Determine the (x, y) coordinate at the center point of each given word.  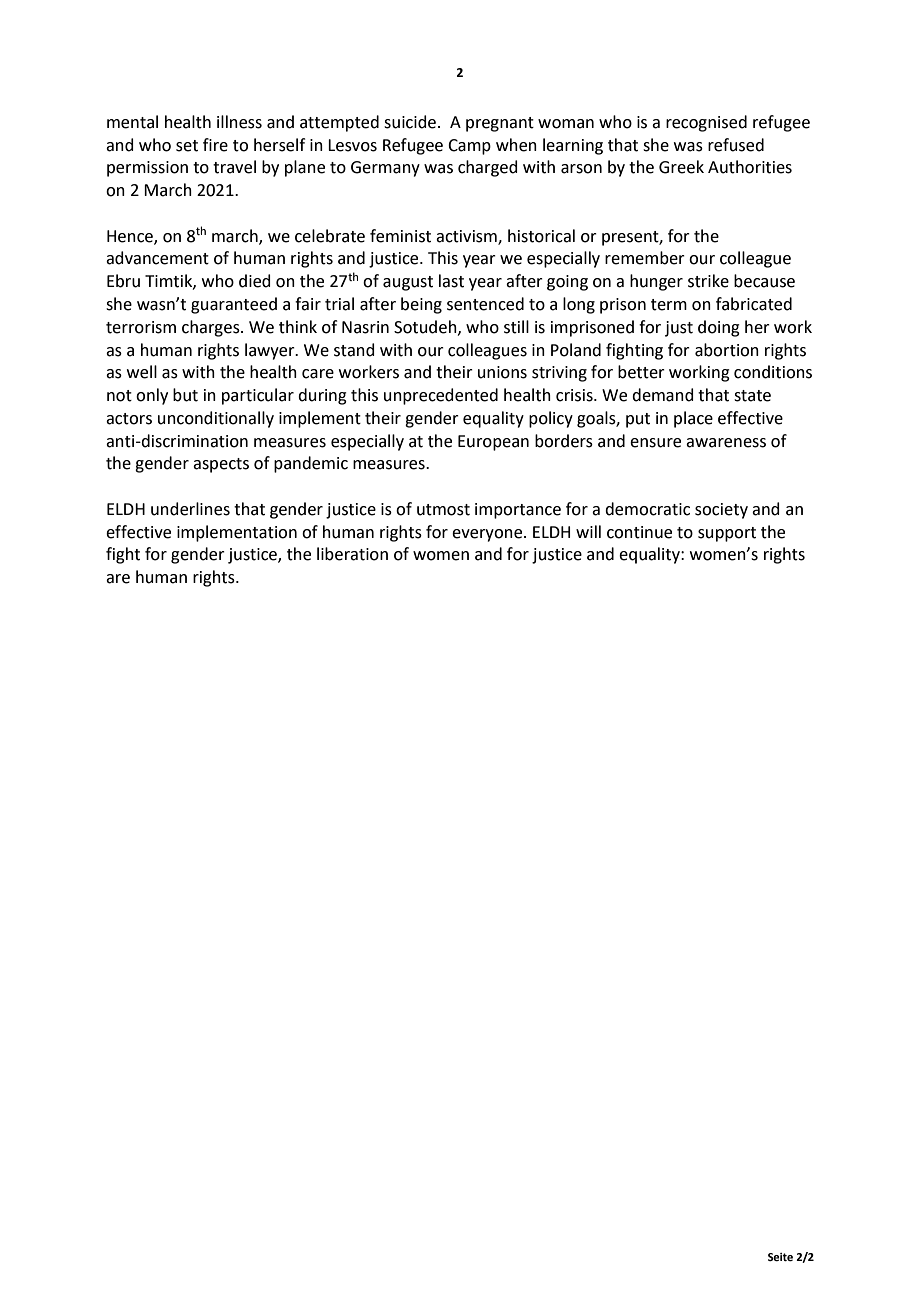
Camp (469, 147)
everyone (488, 535)
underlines (190, 509)
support (727, 534)
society (721, 511)
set (187, 146)
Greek (681, 167)
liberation (352, 554)
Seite (780, 1257)
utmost (443, 510)
